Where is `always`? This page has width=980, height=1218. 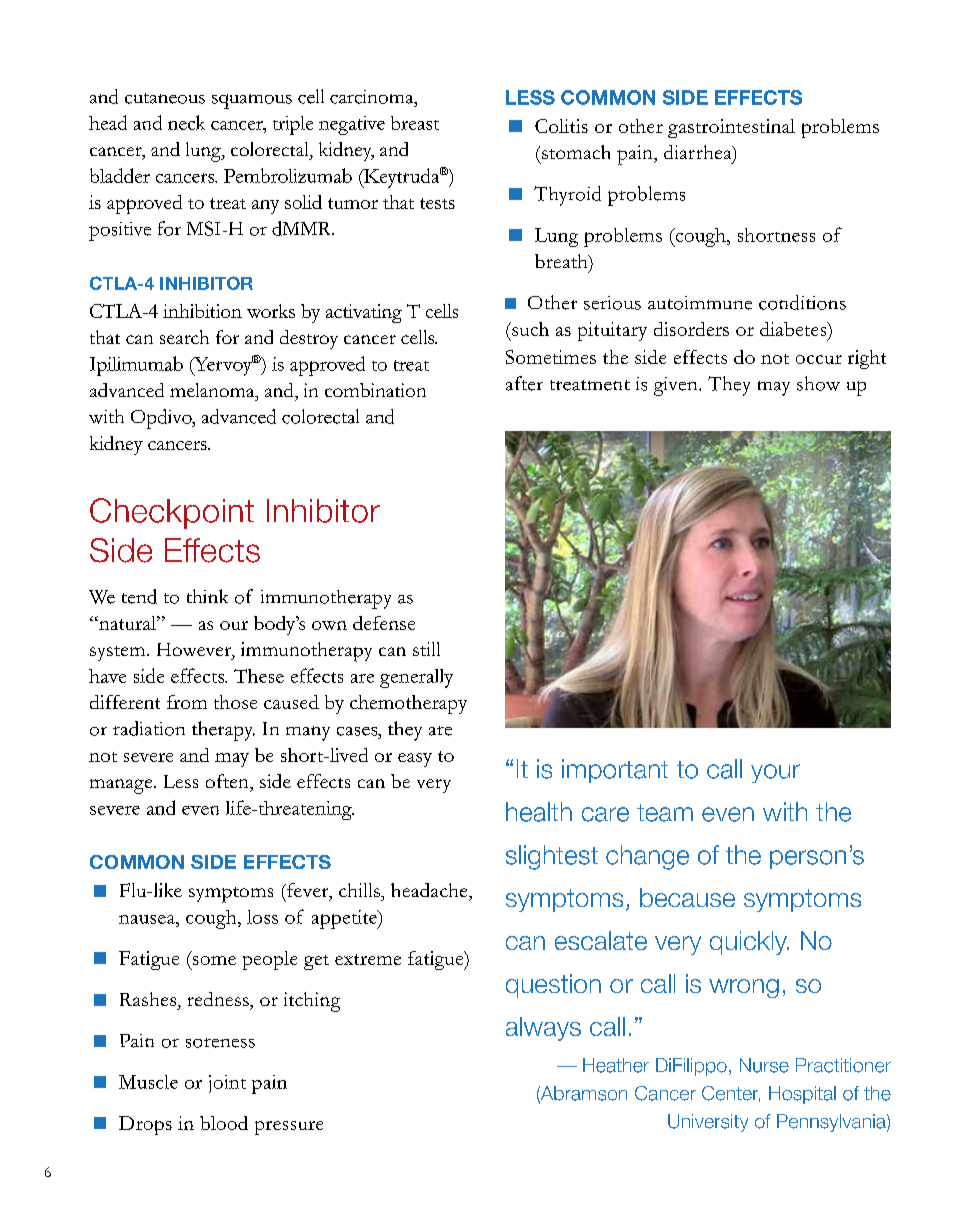
always is located at coordinates (543, 1029).
